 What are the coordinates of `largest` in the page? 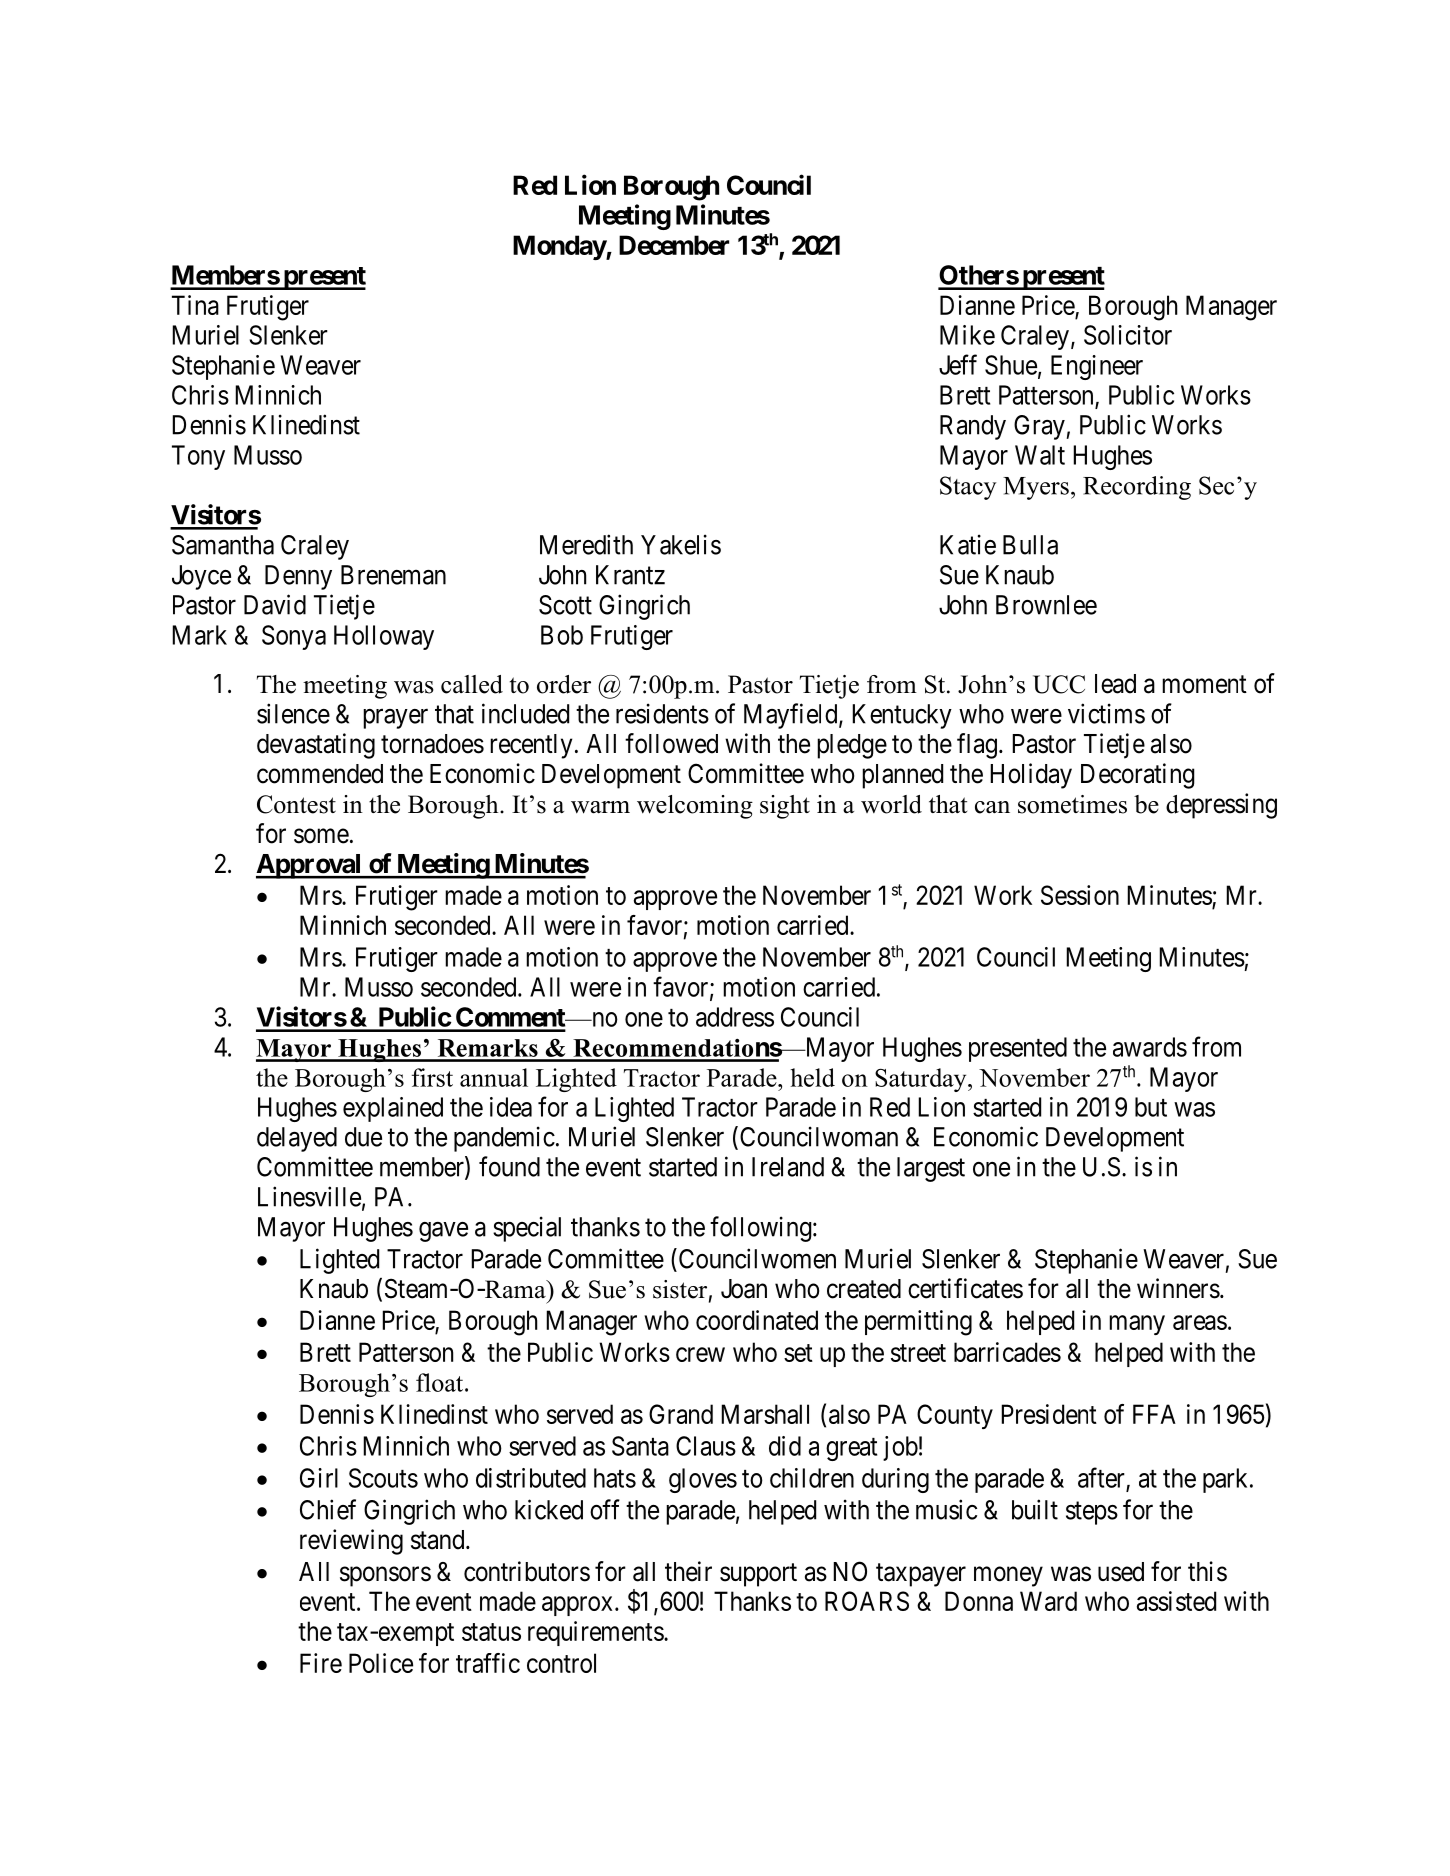 It's located at (931, 1169).
